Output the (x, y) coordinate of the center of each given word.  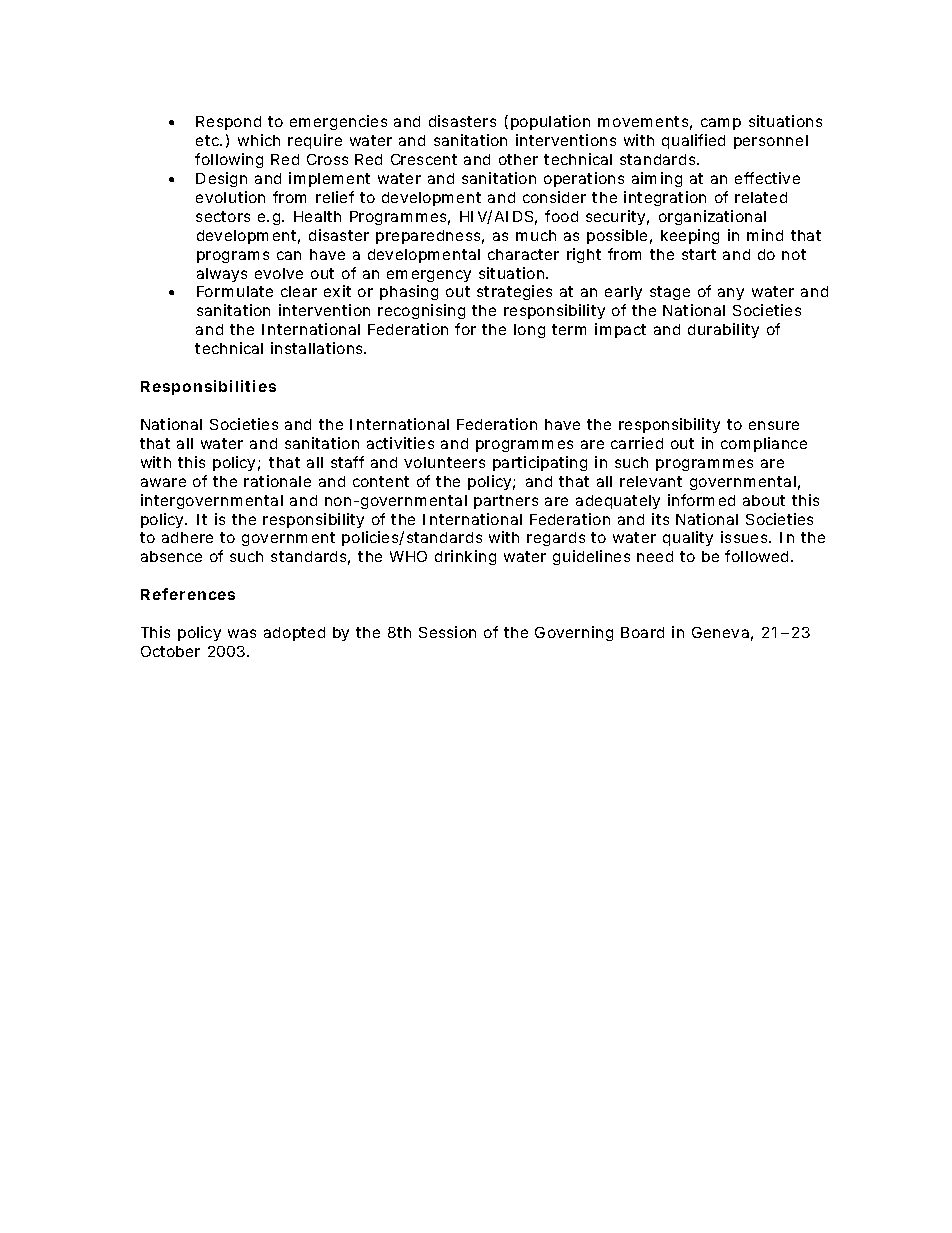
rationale (277, 481)
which (259, 140)
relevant (651, 481)
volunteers (444, 462)
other (518, 159)
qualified (693, 141)
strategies (514, 292)
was (242, 633)
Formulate (235, 291)
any (731, 294)
